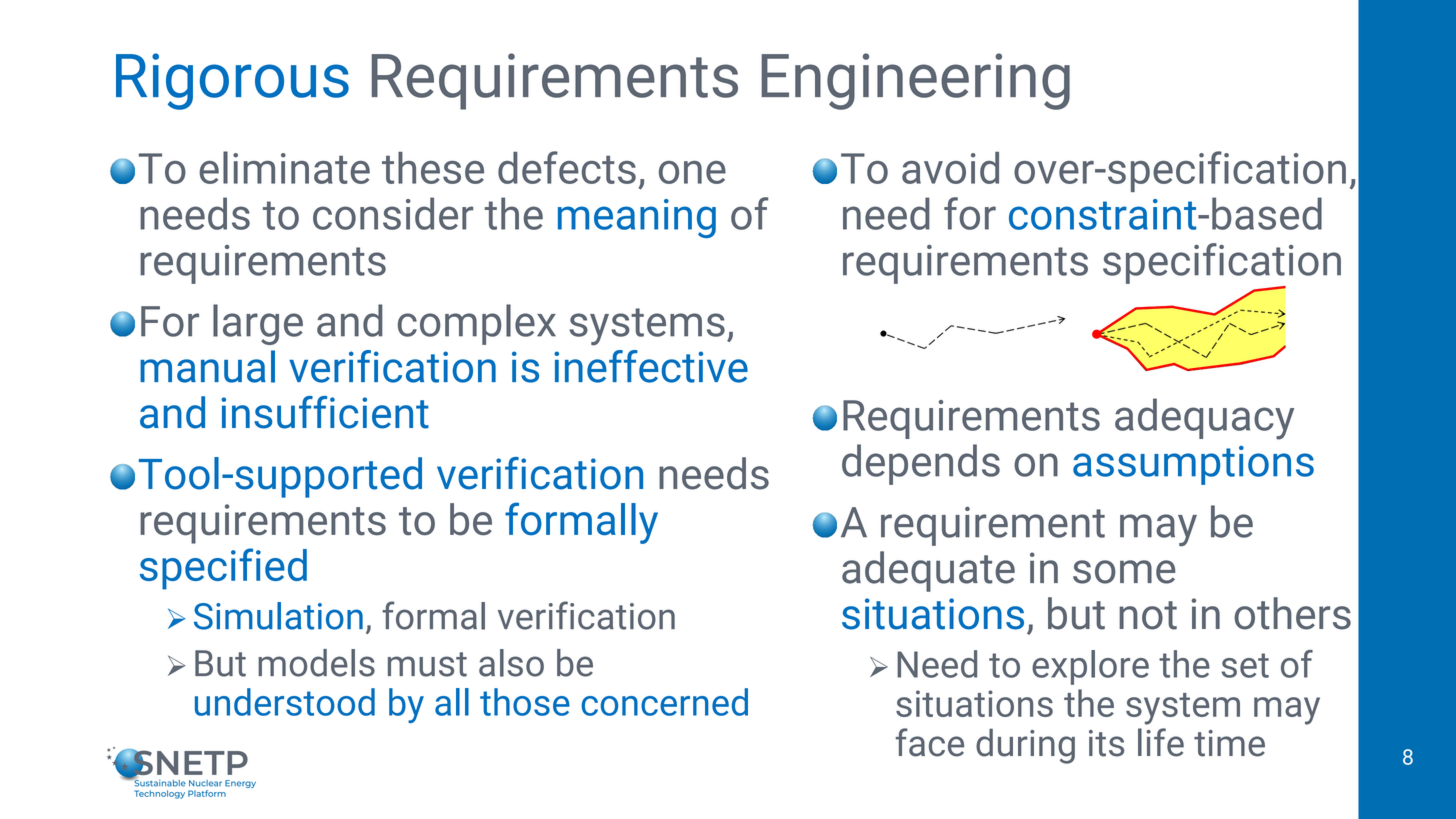 This screenshot has width=1456, height=819. I want to click on adequate, so click(928, 571).
